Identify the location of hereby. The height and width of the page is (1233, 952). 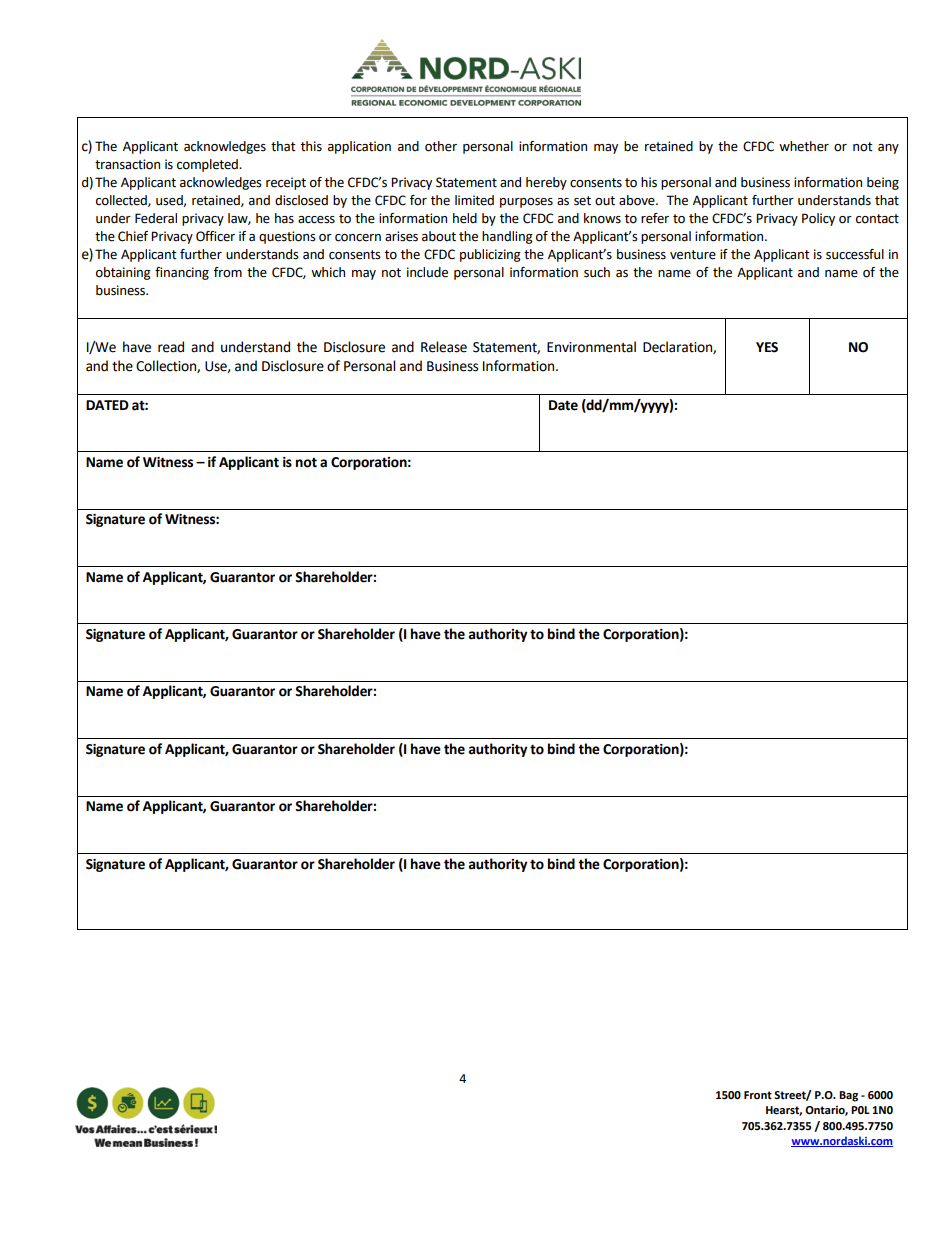
(546, 183).
